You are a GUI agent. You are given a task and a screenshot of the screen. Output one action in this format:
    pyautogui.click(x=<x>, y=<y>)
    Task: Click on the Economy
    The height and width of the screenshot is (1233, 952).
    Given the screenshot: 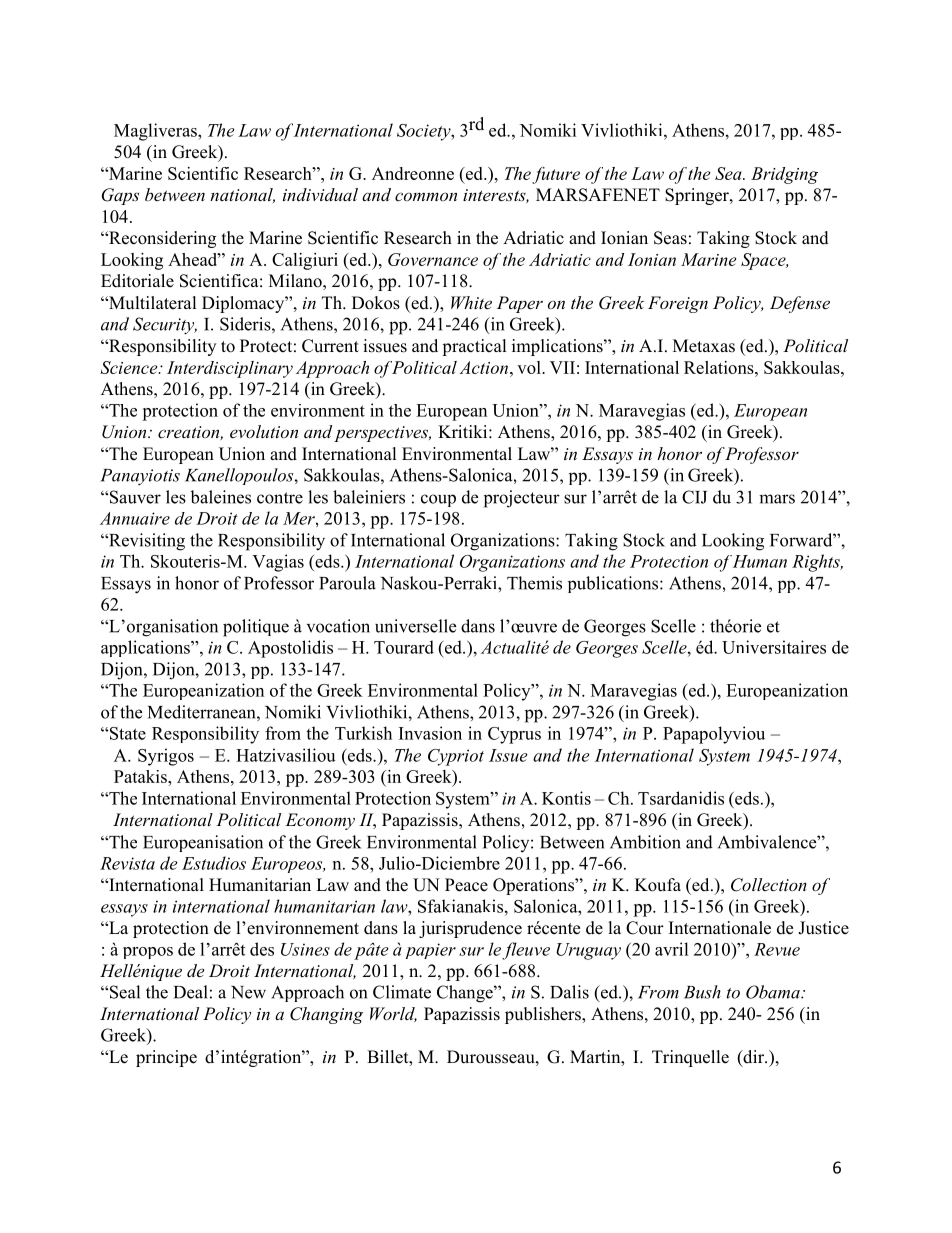 What is the action you would take?
    pyautogui.click(x=320, y=821)
